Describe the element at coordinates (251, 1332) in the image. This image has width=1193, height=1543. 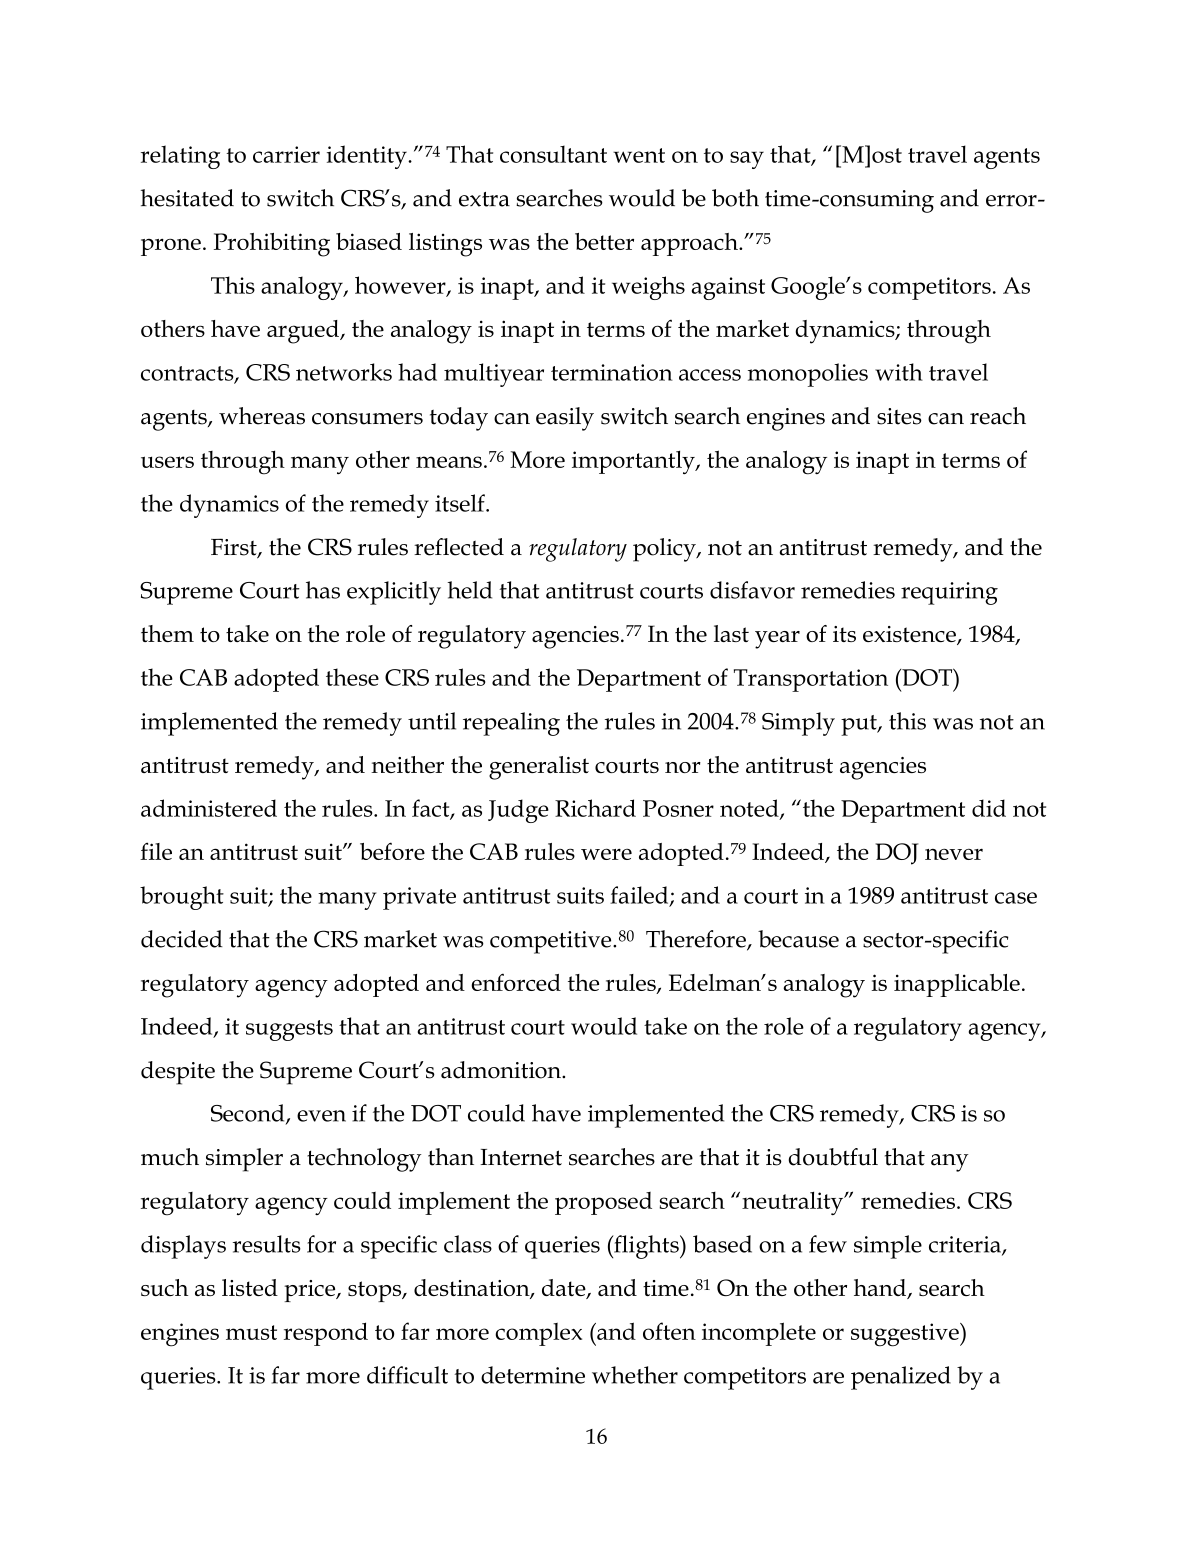
I see `must` at that location.
